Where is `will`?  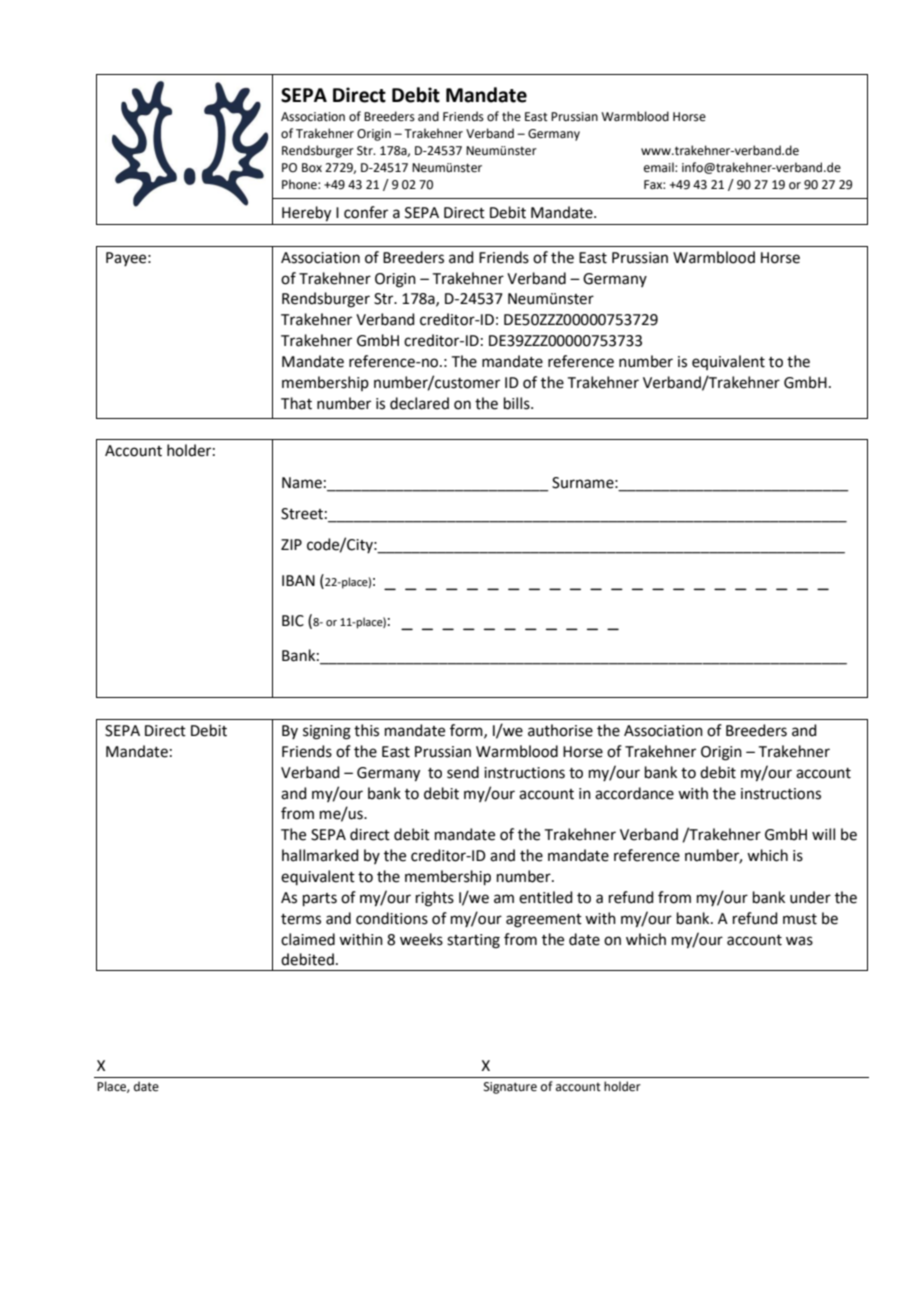 will is located at coordinates (823, 834).
